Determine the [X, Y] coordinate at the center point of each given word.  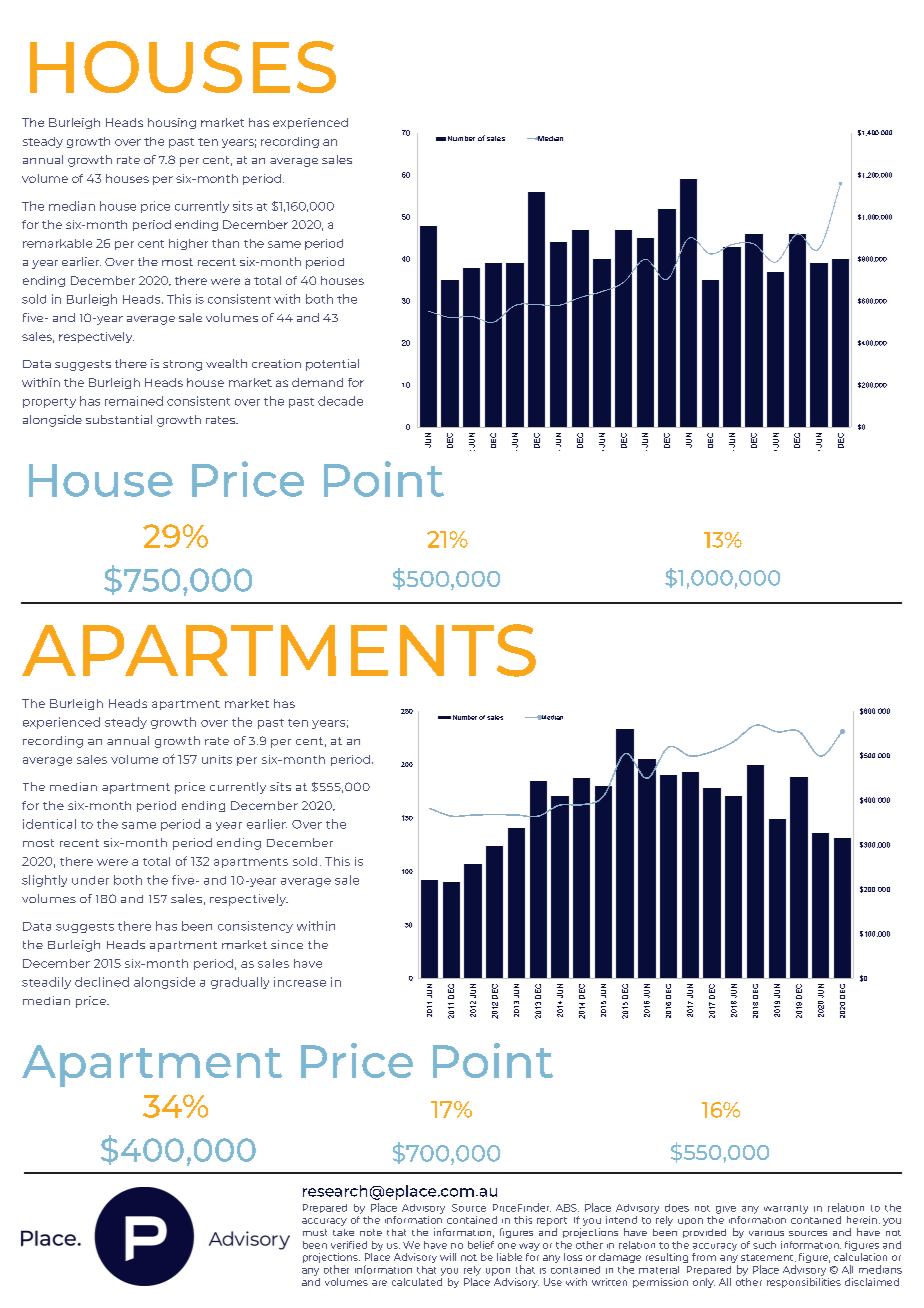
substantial [119, 419]
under [90, 880]
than [225, 243]
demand [317, 382]
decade [340, 401]
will [448, 1257]
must [315, 1232]
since [287, 944]
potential [332, 365]
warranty [786, 1209]
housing [172, 123]
